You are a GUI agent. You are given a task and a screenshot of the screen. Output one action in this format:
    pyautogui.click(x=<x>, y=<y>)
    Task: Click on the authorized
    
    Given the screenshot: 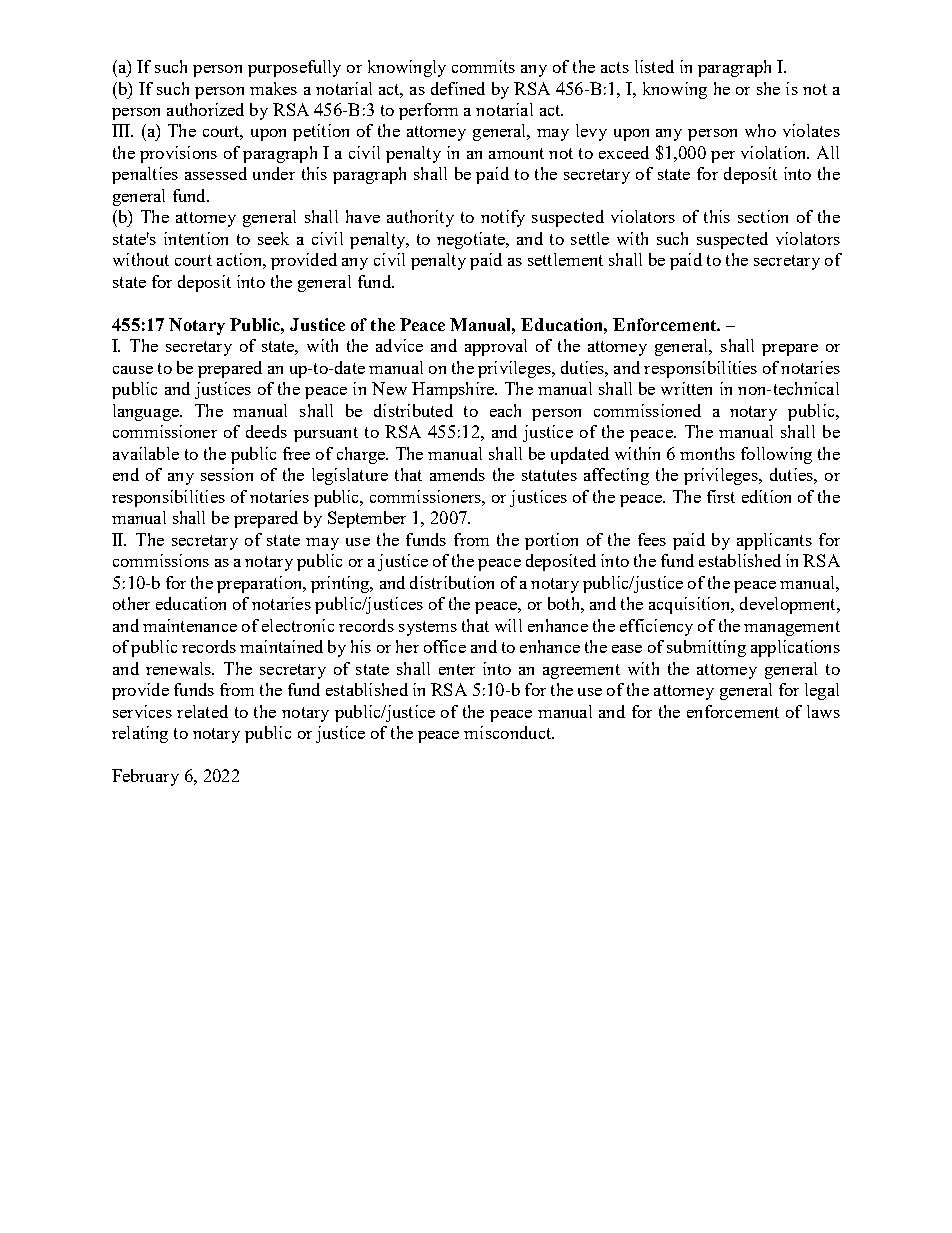 What is the action you would take?
    pyautogui.click(x=205, y=109)
